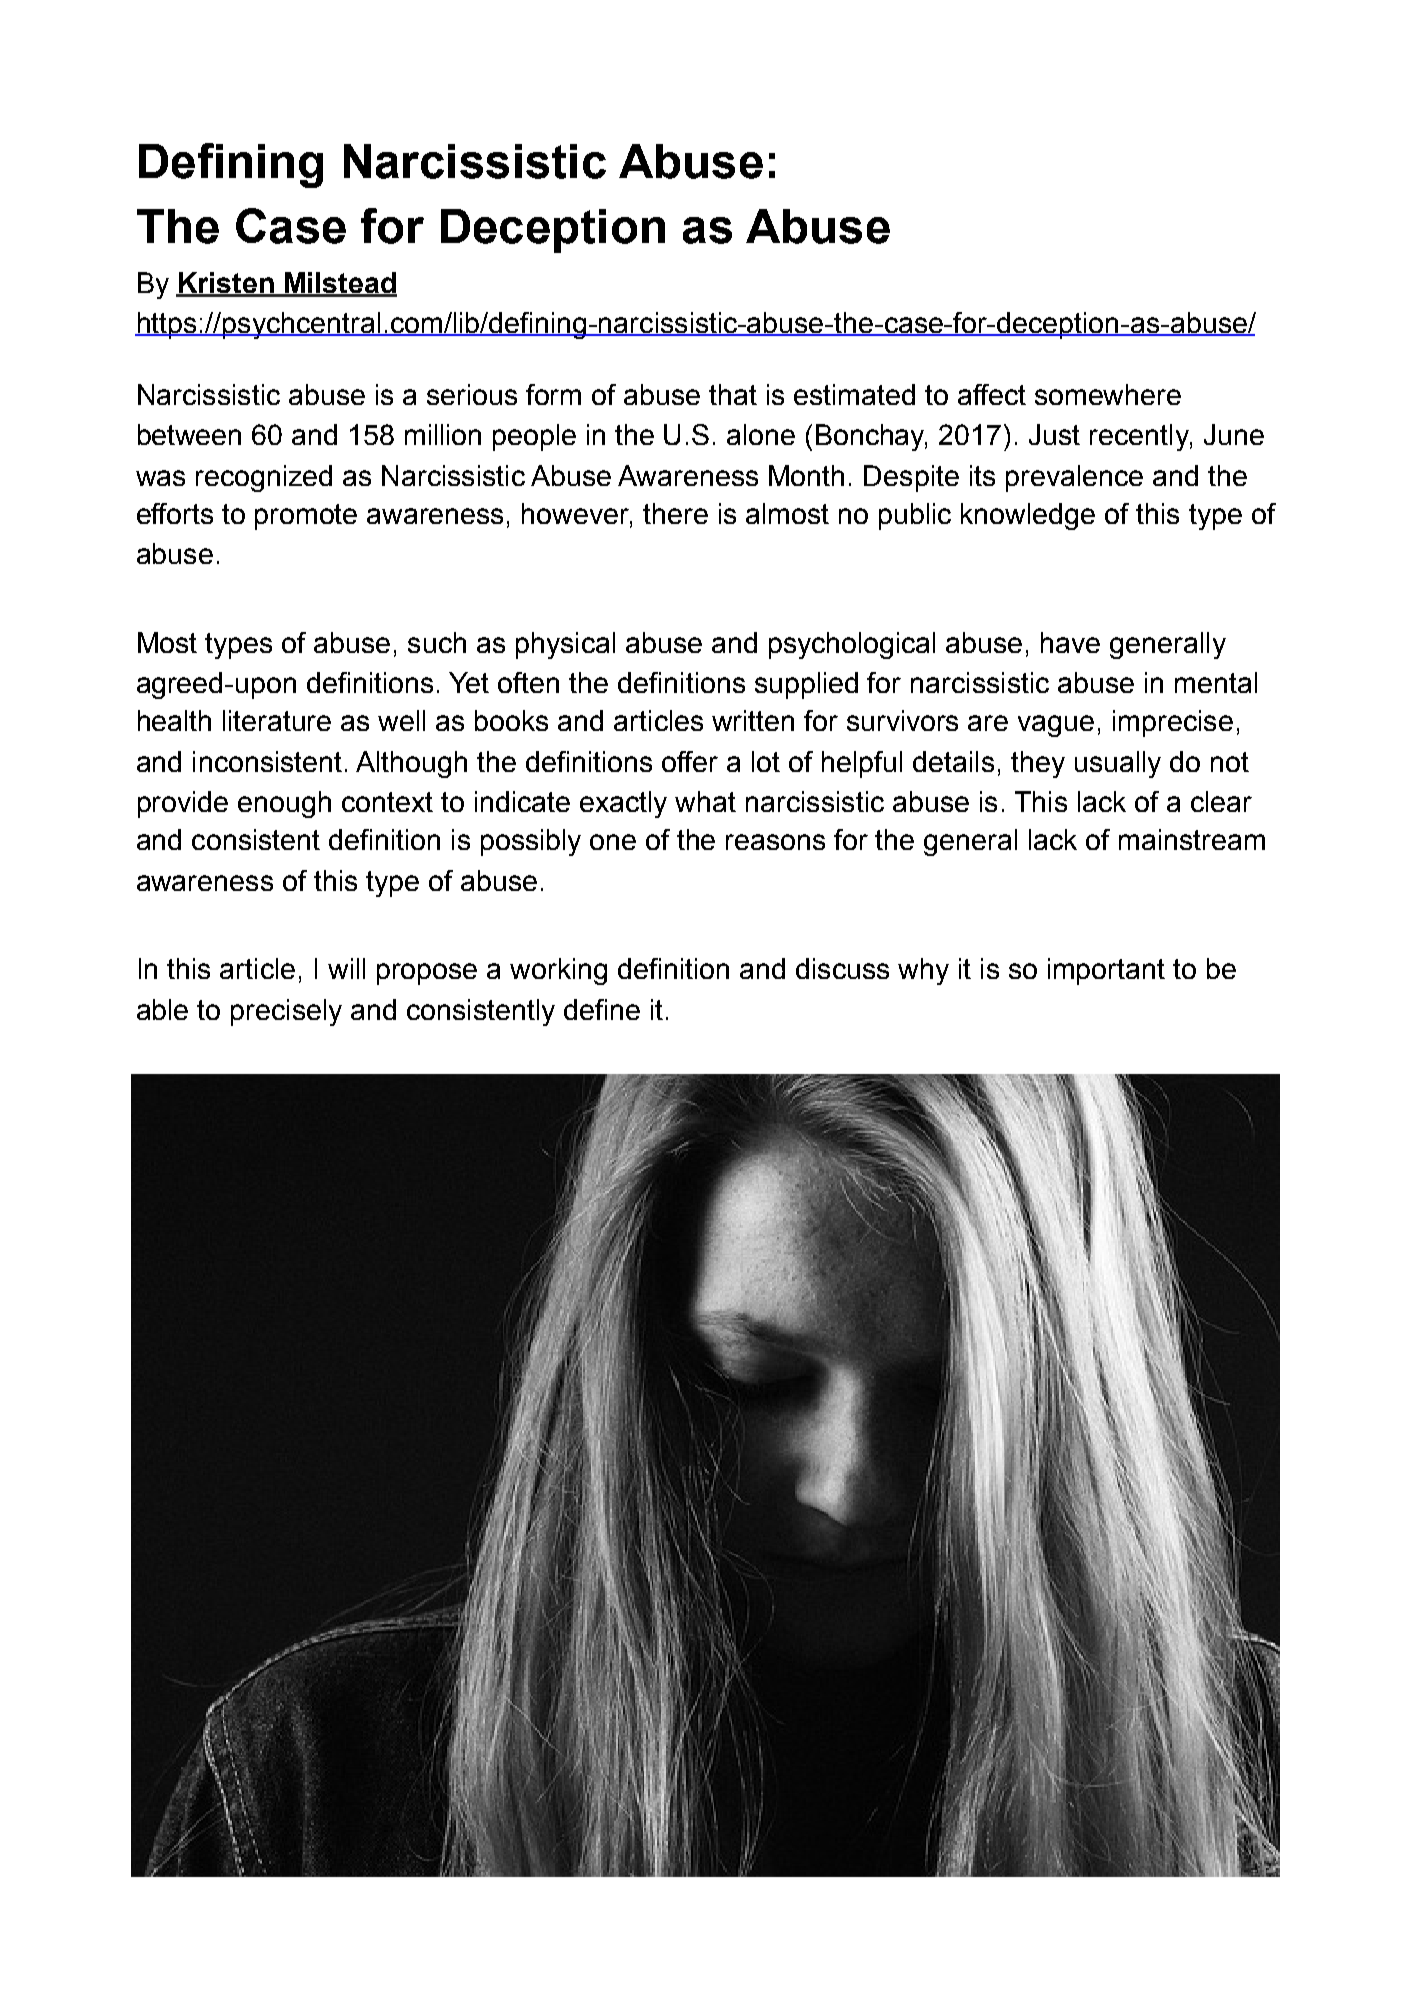 This screenshot has width=1418, height=2006. I want to click on what, so click(705, 801).
